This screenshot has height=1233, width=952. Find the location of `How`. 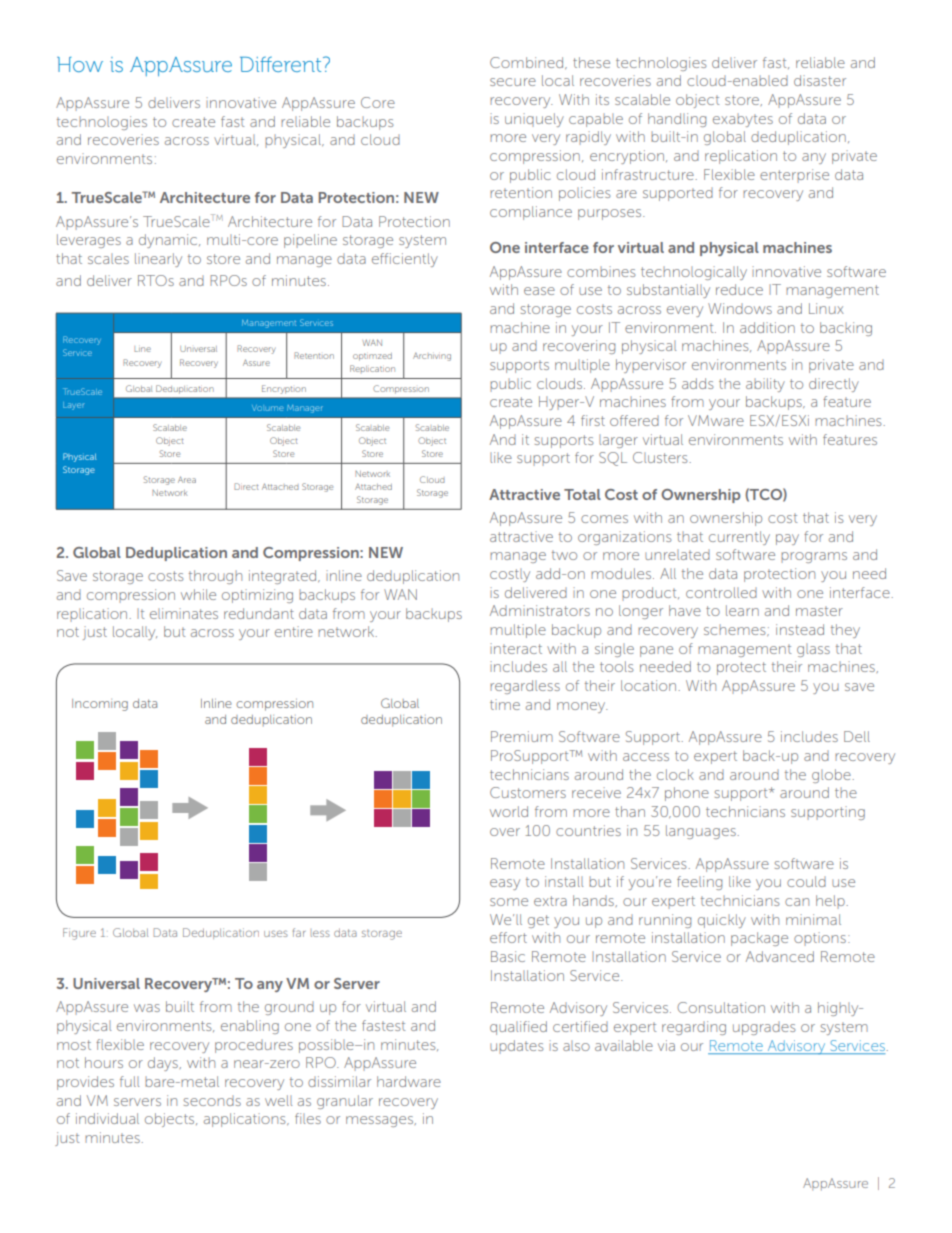

How is located at coordinates (80, 64).
